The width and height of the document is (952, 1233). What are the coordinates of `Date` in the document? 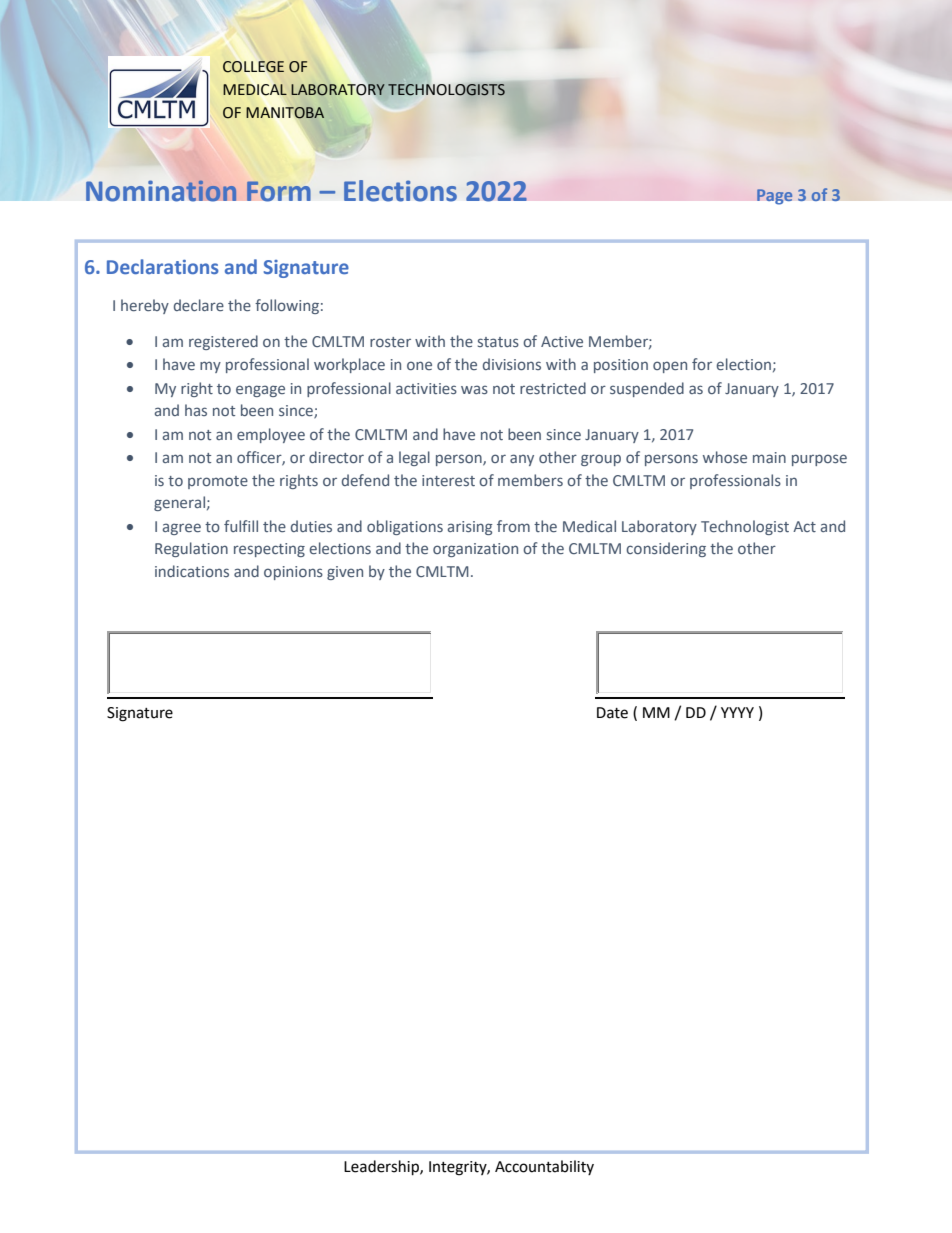 It's located at (612, 713).
